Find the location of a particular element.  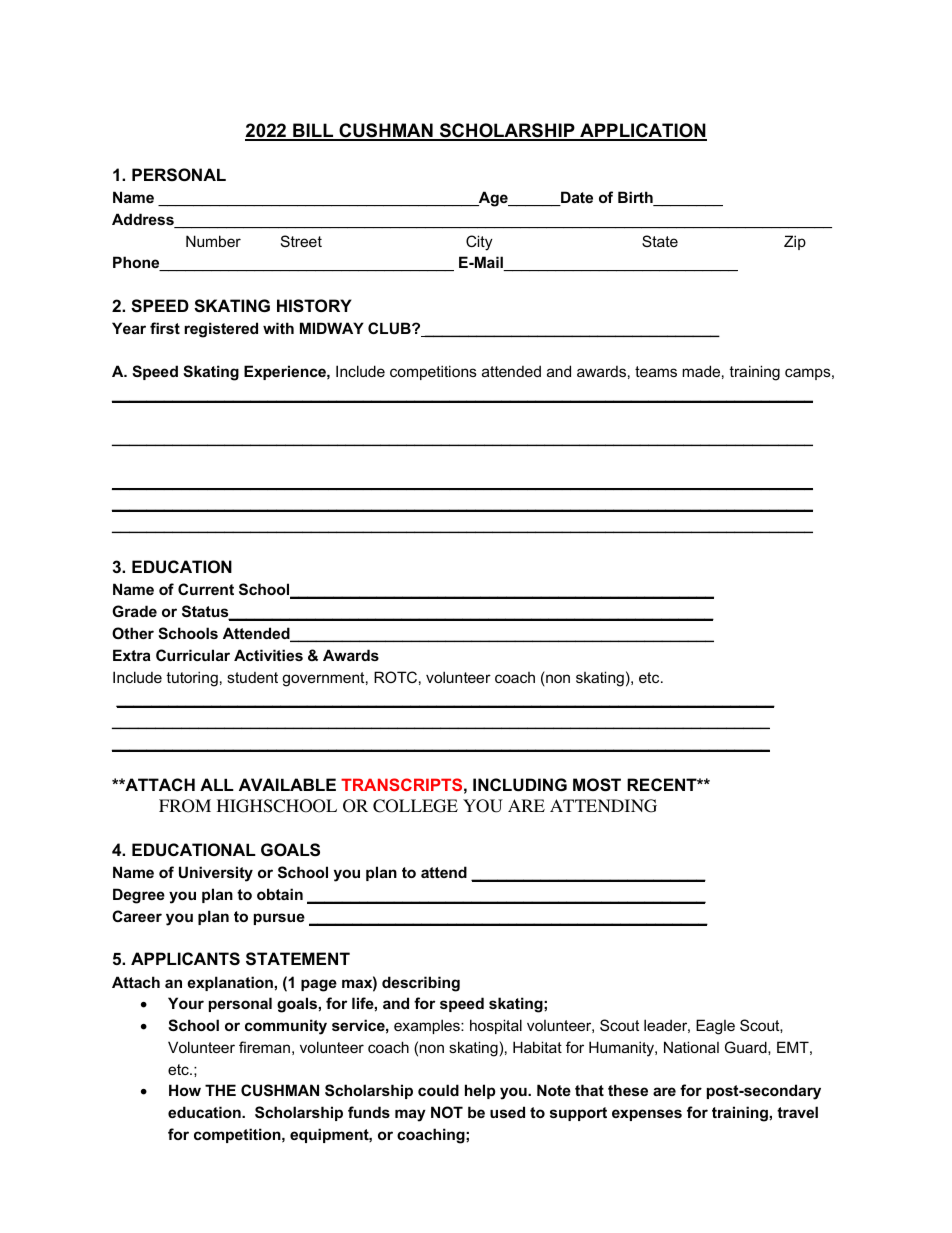

Curricular is located at coordinates (193, 655).
